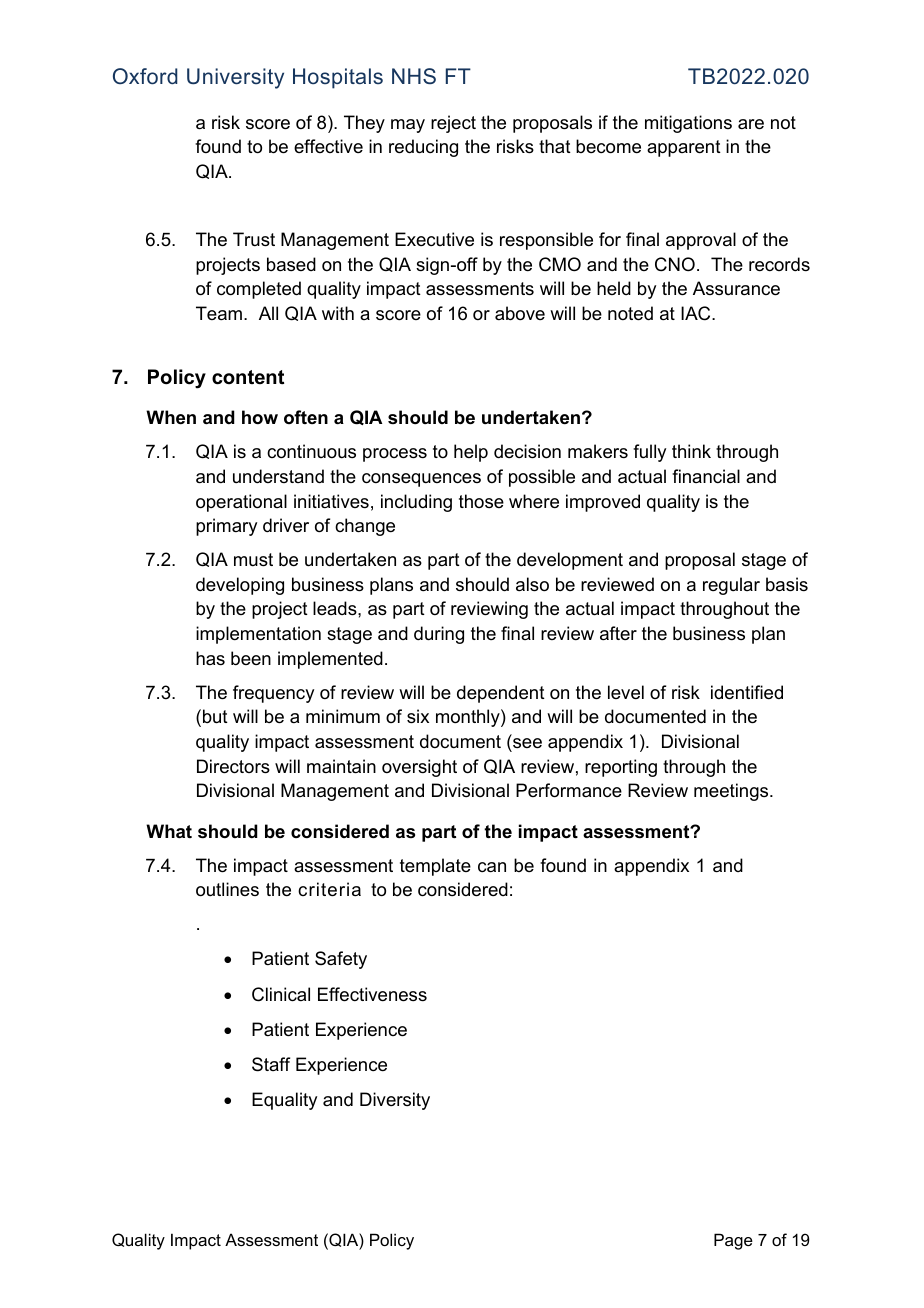 This screenshot has height=1308, width=924. I want to click on reject, so click(453, 124).
